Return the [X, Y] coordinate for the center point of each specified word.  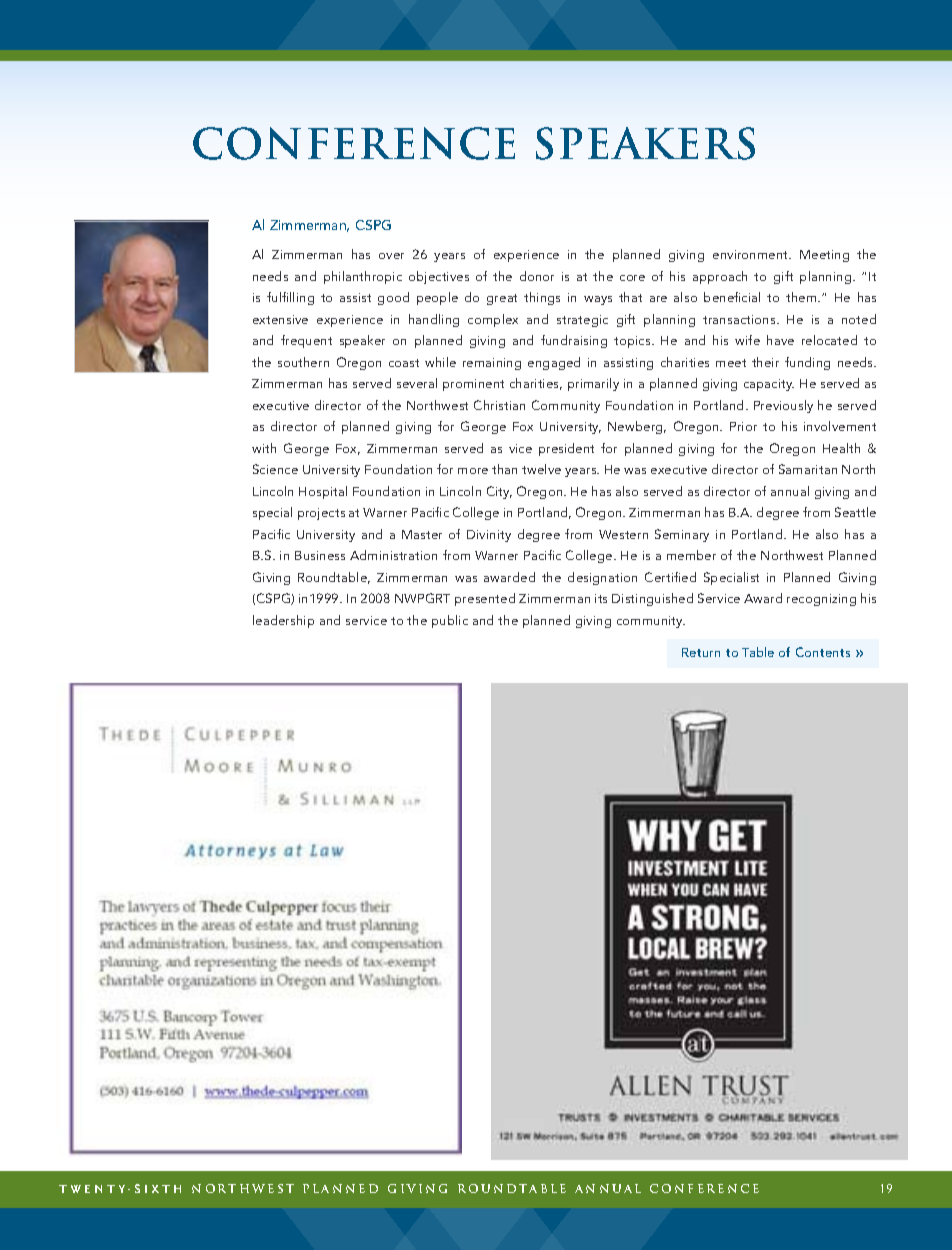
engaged [554, 363]
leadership [283, 621]
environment [752, 254]
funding [807, 363]
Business [320, 555]
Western [623, 534]
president [566, 449]
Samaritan [808, 469]
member [691, 555]
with [264, 448]
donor [537, 276]
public [450, 621]
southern [303, 362]
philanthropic [363, 277]
